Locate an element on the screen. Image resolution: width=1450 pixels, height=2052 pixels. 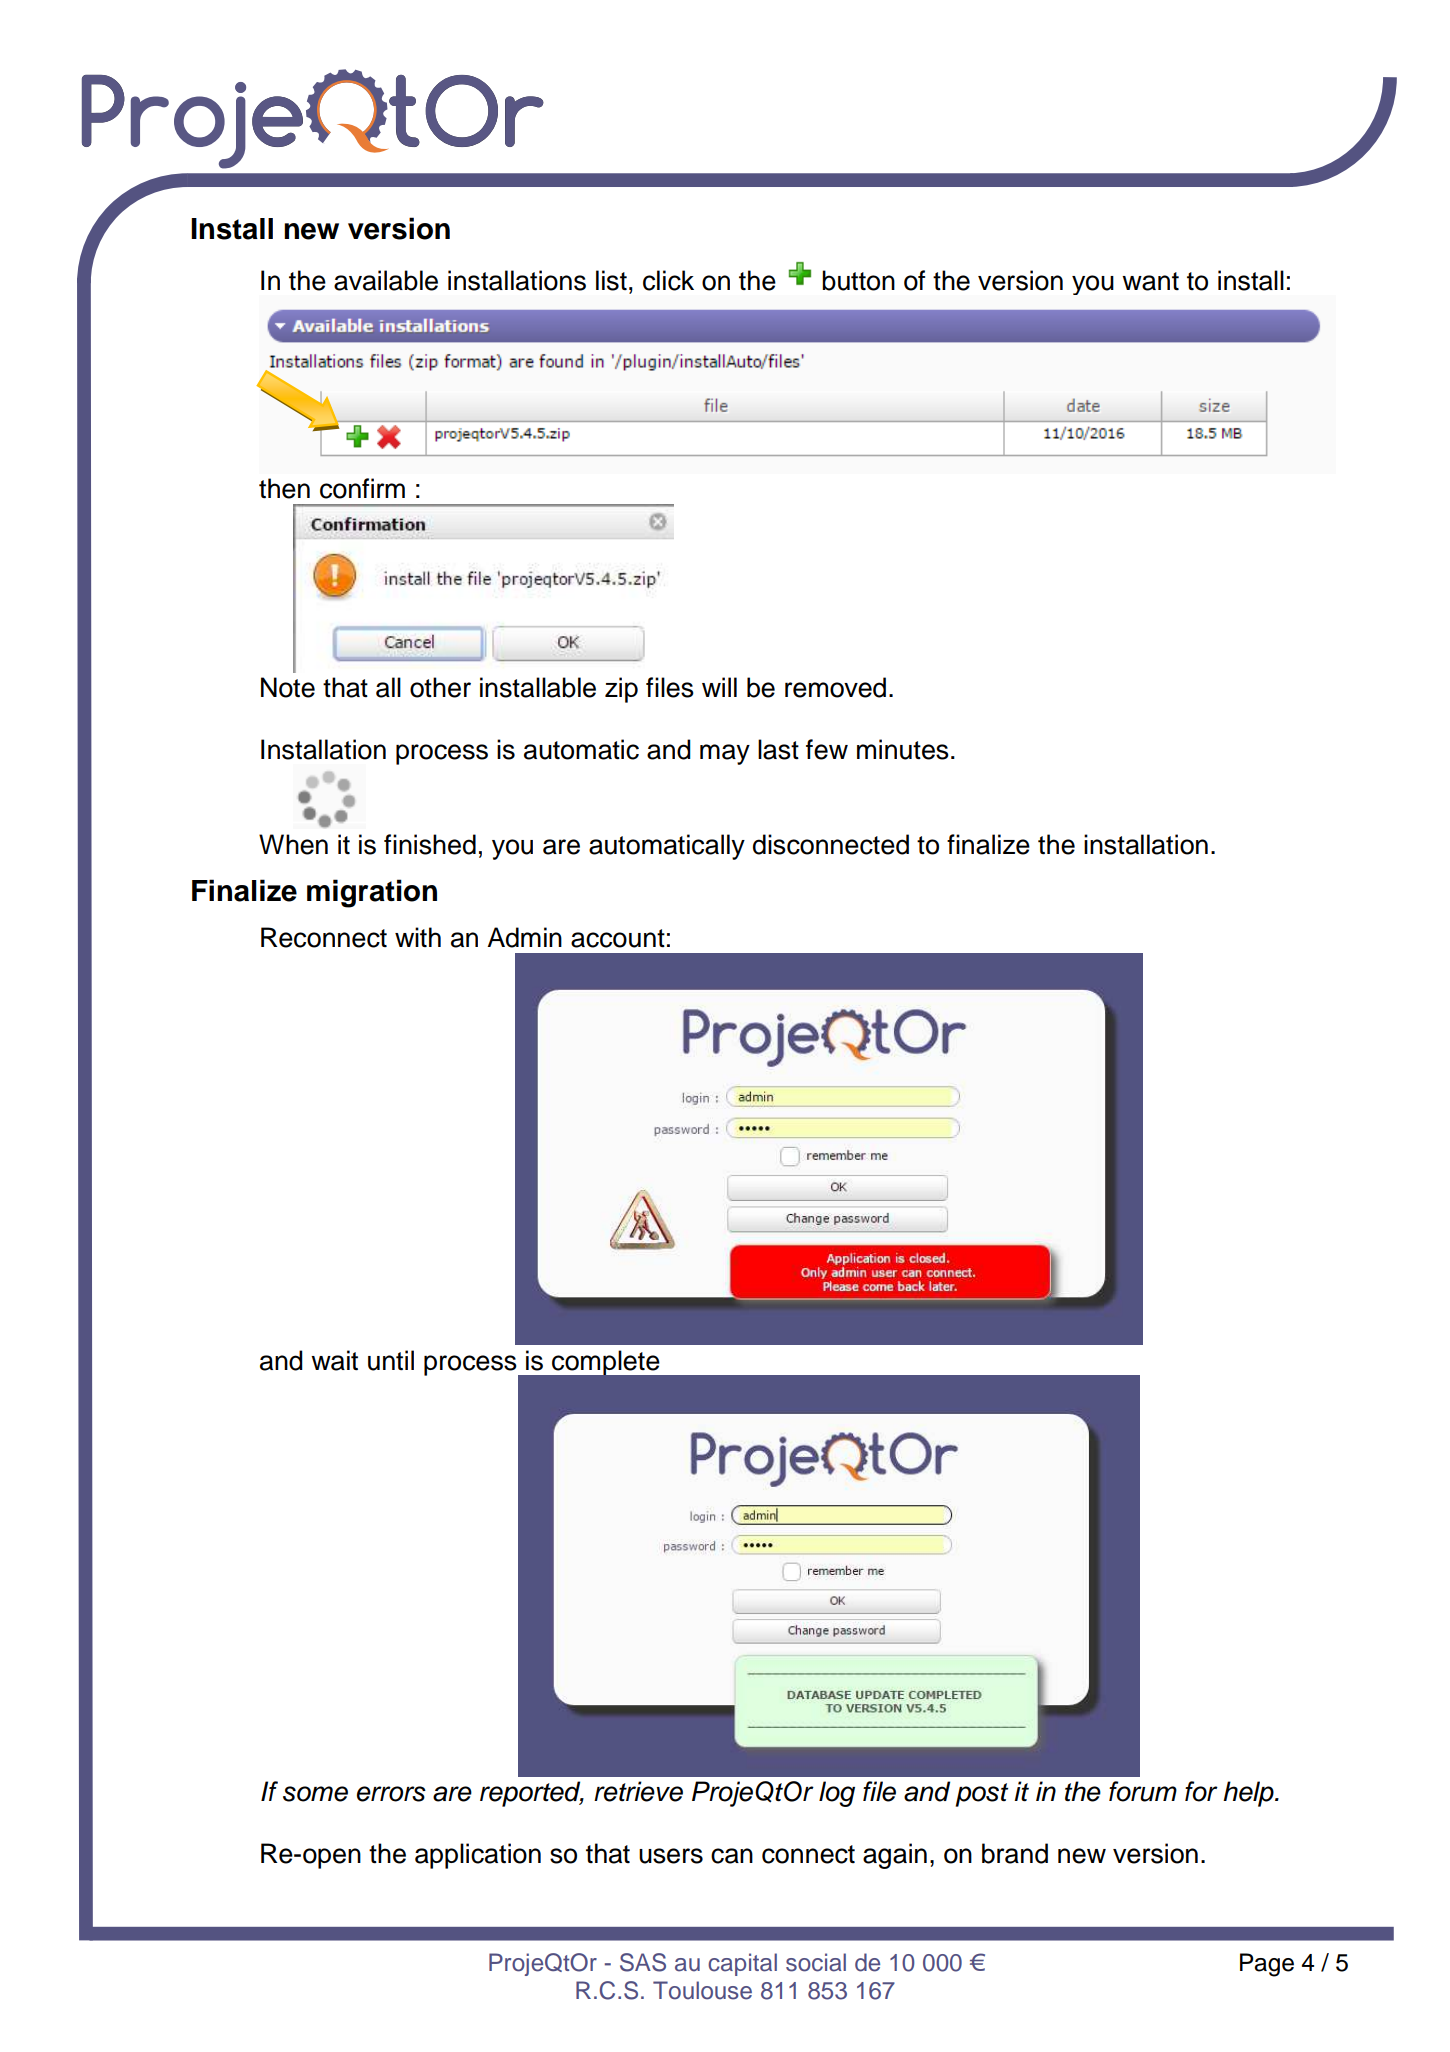
available is located at coordinates (386, 280).
